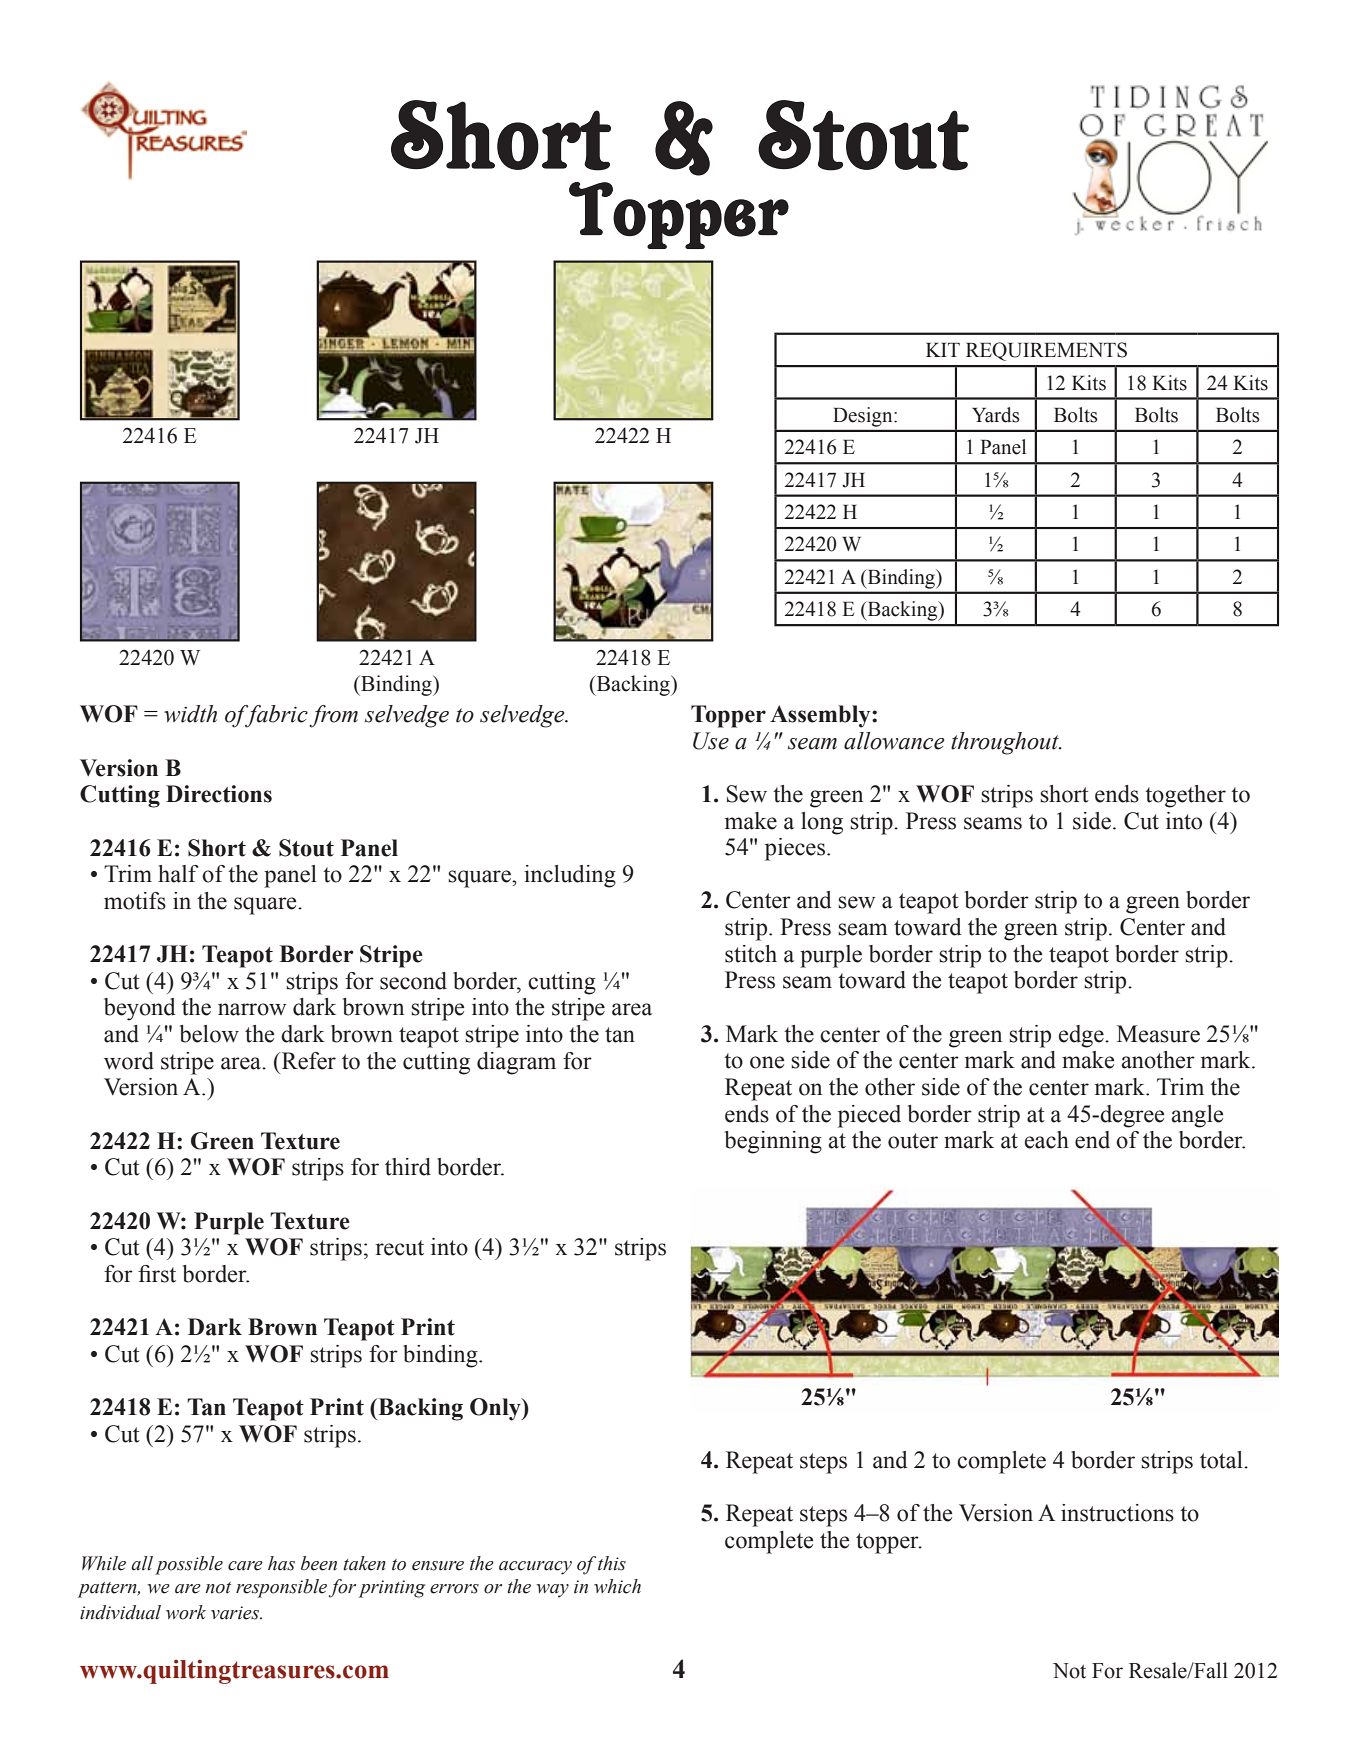 Image resolution: width=1358 pixels, height=1758 pixels. I want to click on care, so click(245, 1566).
